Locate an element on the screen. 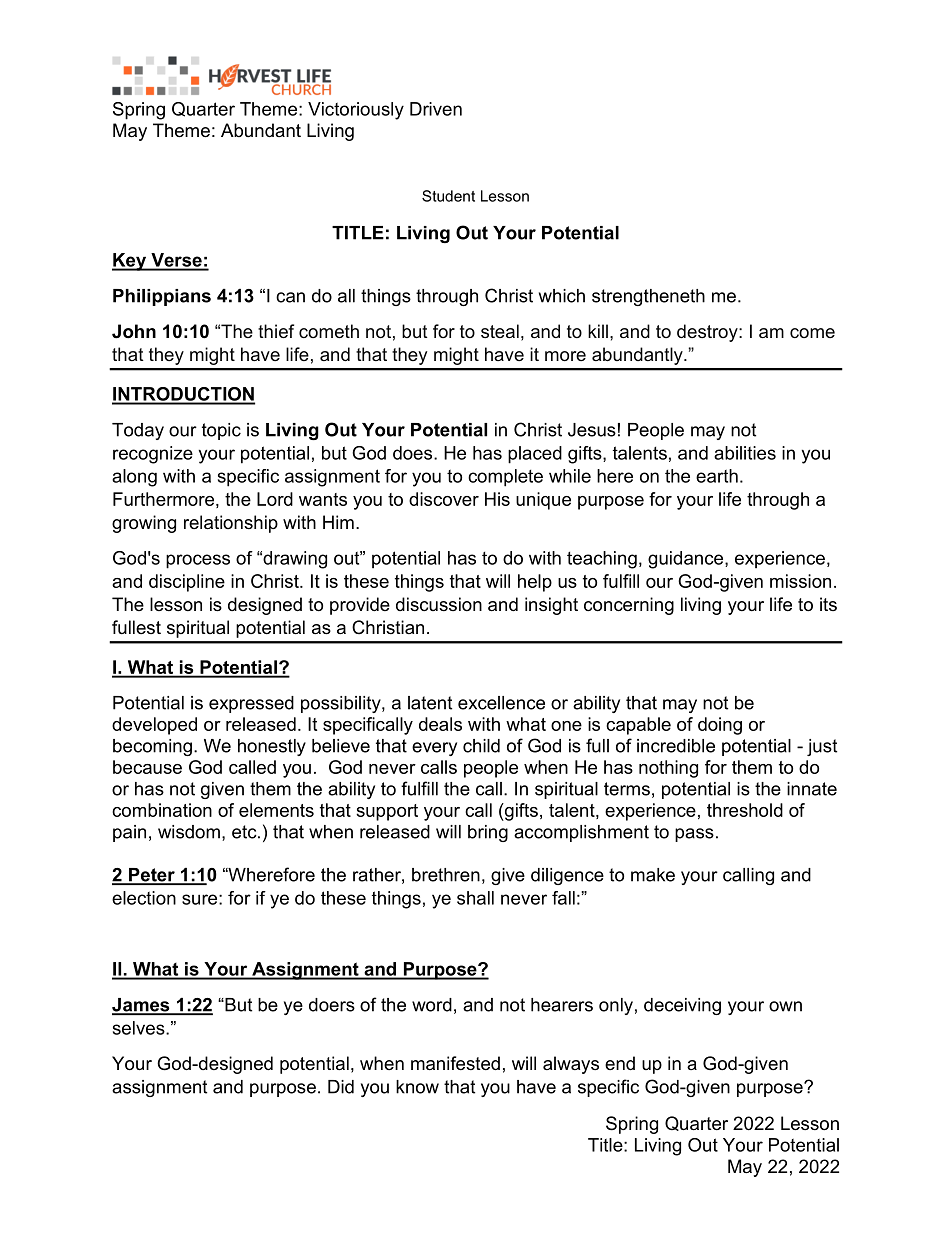  topic is located at coordinates (221, 431).
